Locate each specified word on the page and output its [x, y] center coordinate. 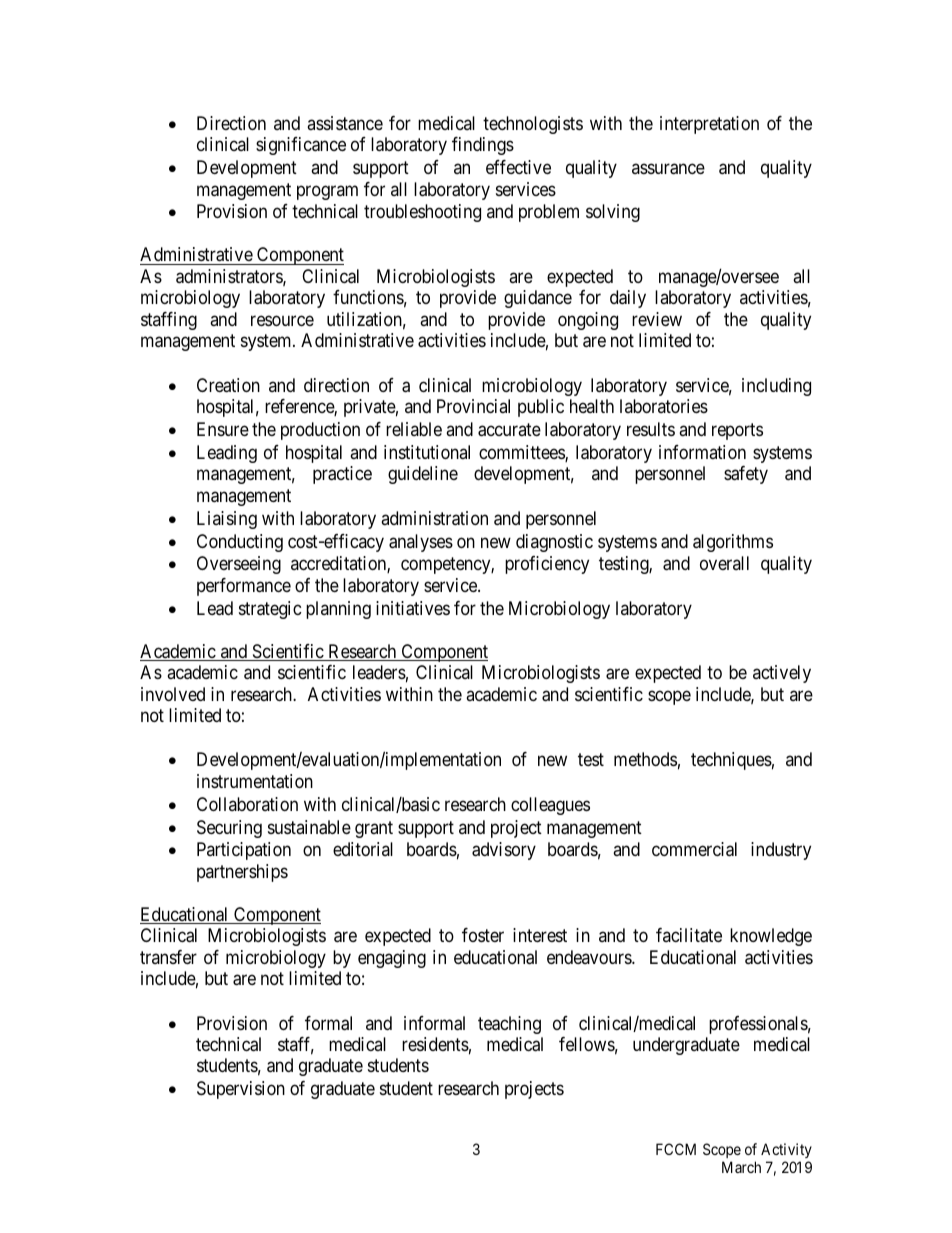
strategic [270, 610]
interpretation [709, 125]
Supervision [241, 1090]
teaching [509, 1025]
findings [483, 146]
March [741, 1167]
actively [782, 674]
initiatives [413, 608]
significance [301, 146]
